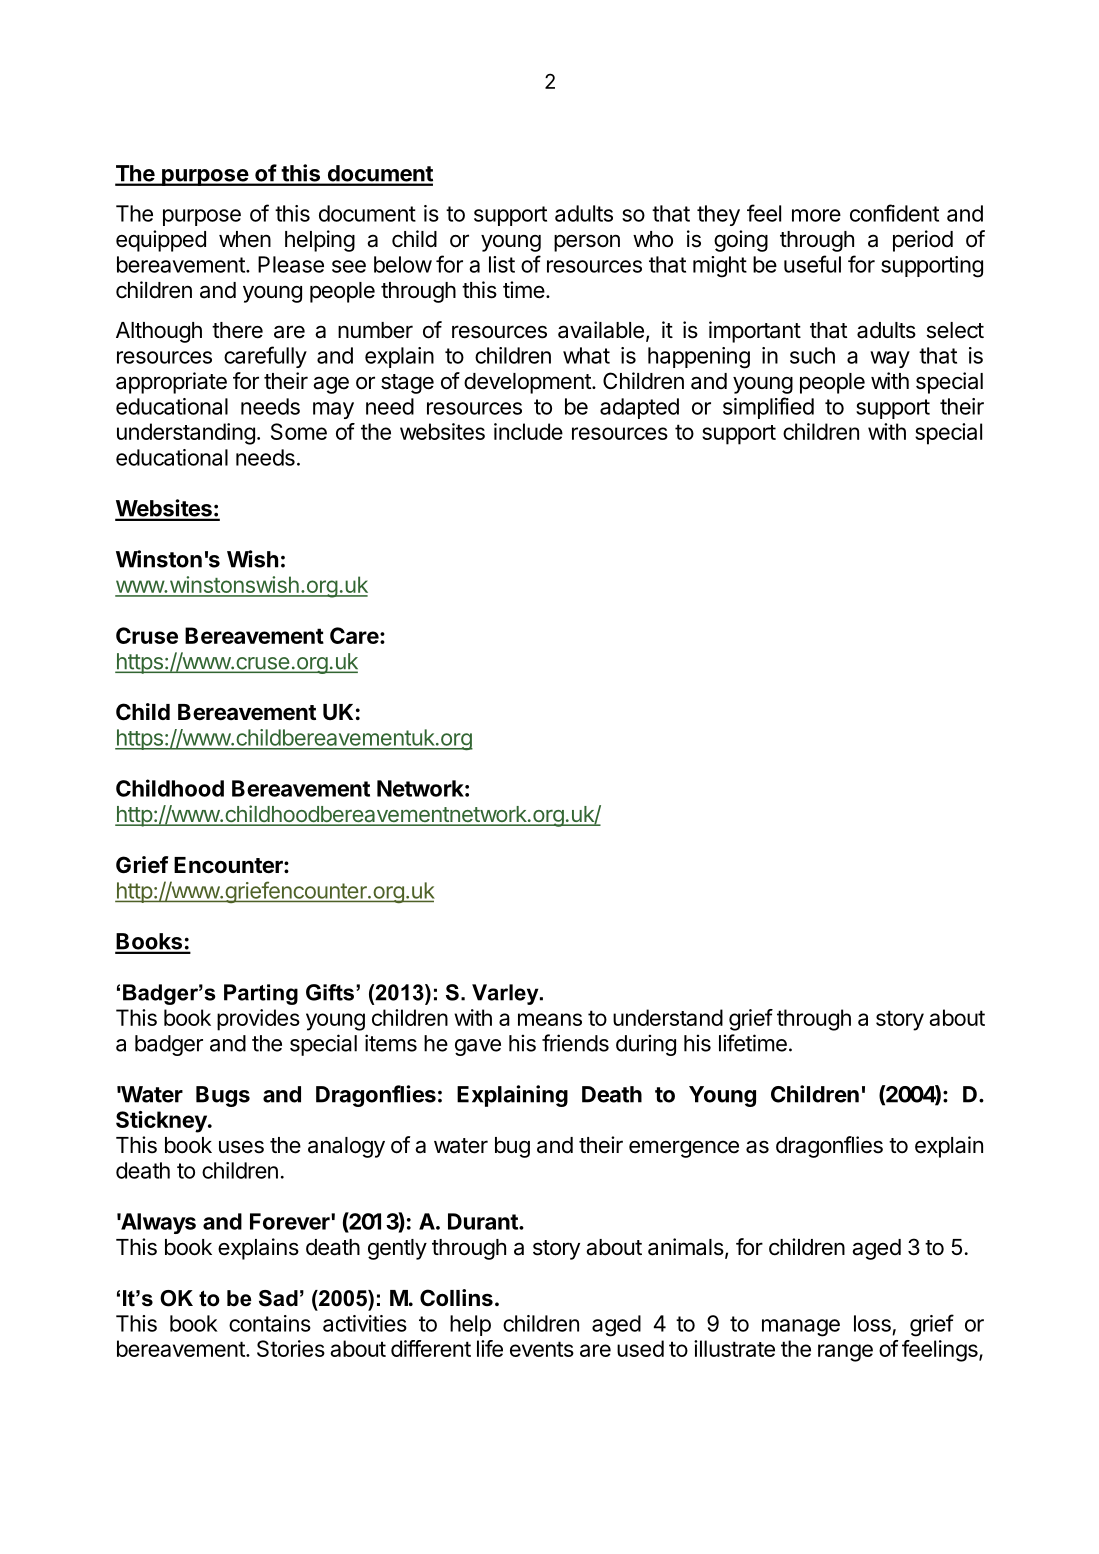  I want to click on Parting, so click(261, 994).
